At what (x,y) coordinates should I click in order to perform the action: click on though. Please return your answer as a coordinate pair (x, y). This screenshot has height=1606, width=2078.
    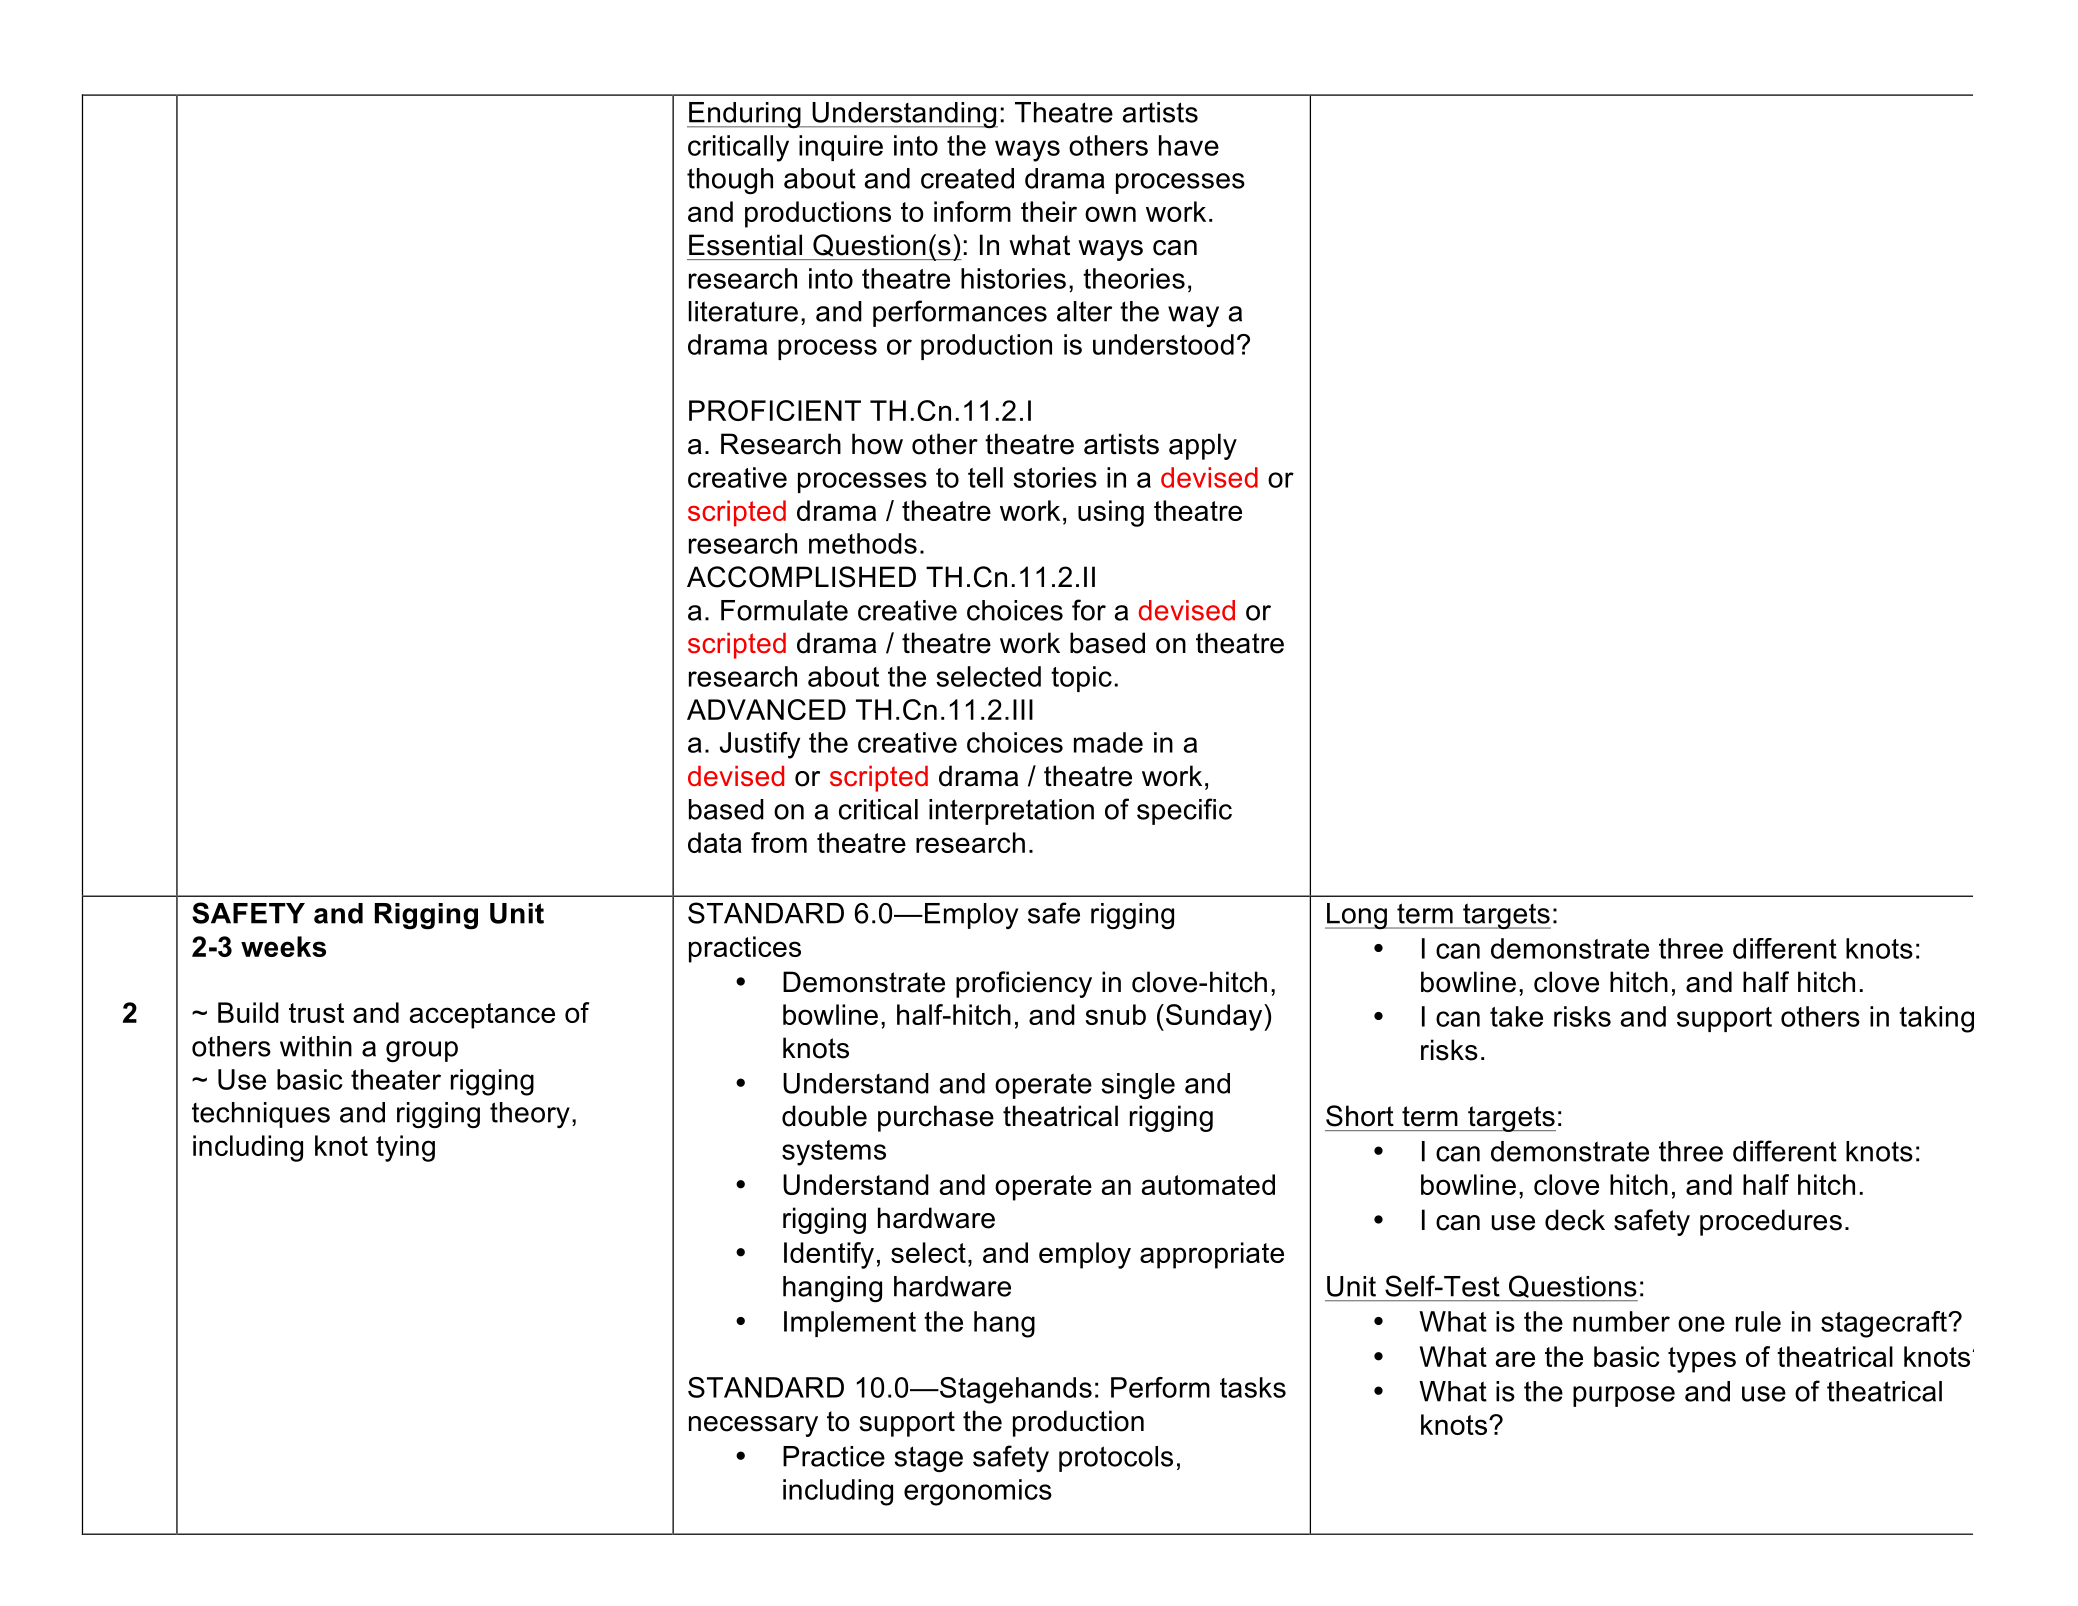
    Looking at the image, I should click on (730, 181).
